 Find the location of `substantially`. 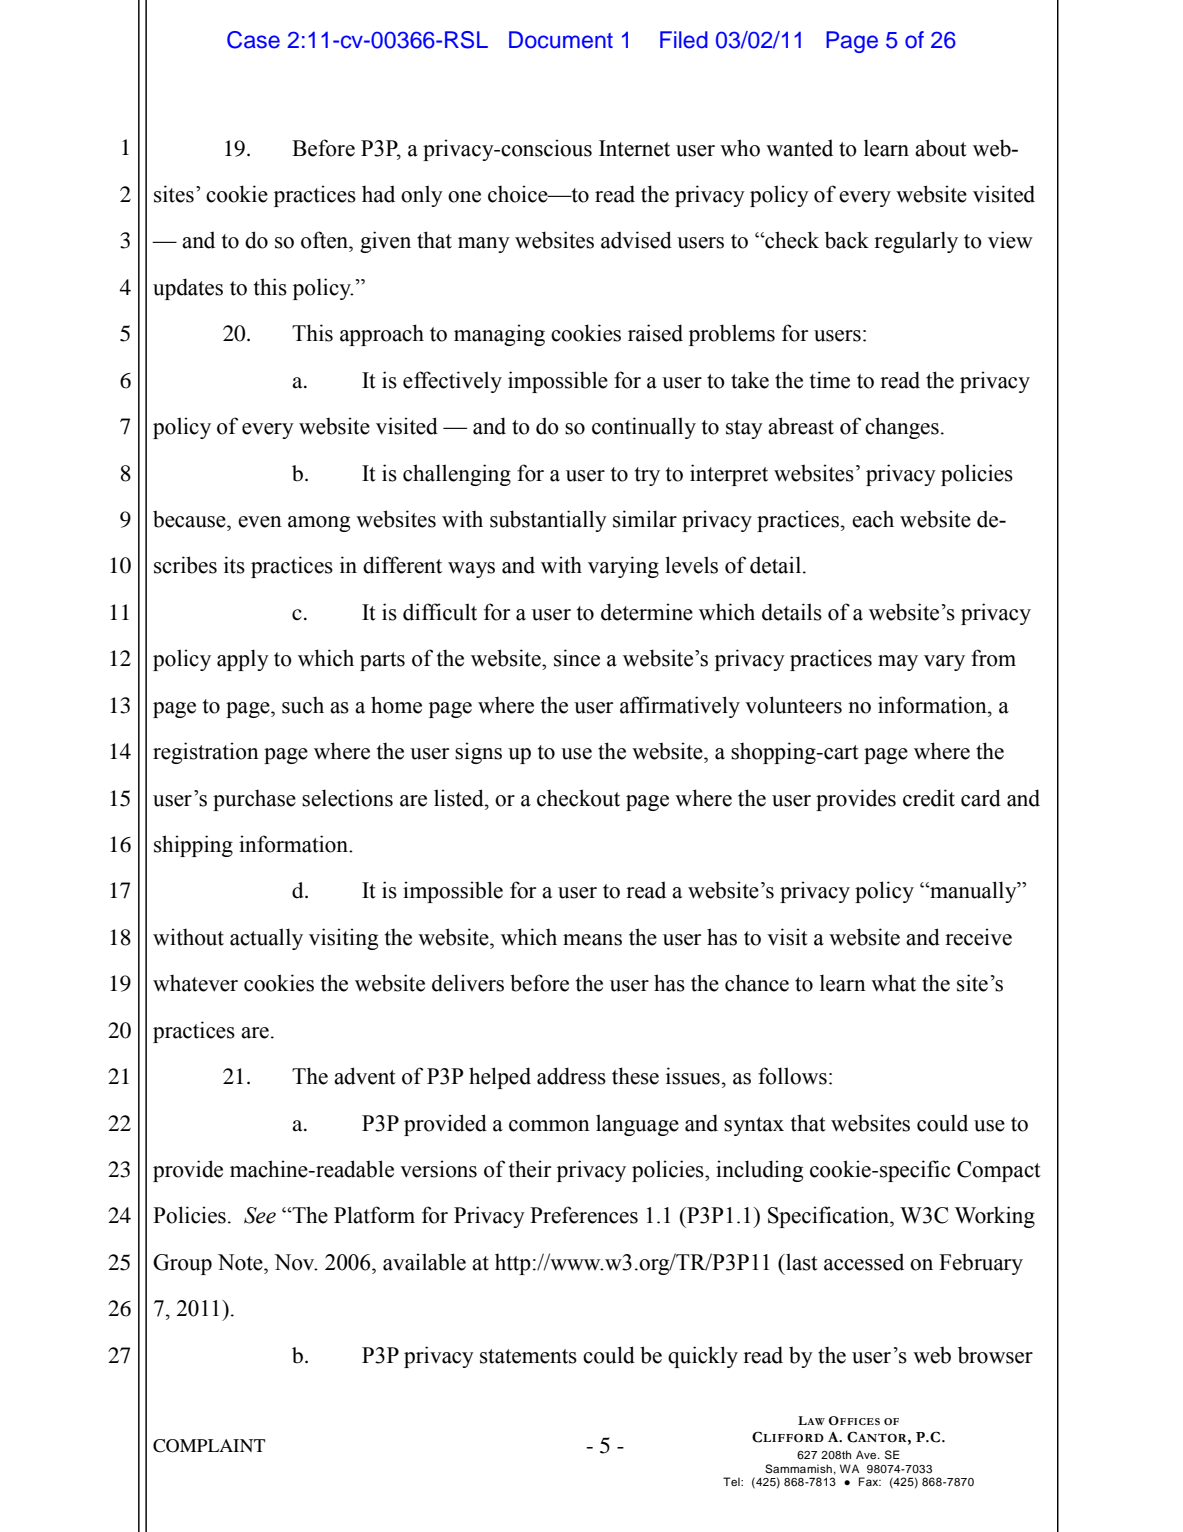

substantially is located at coordinates (548, 521).
